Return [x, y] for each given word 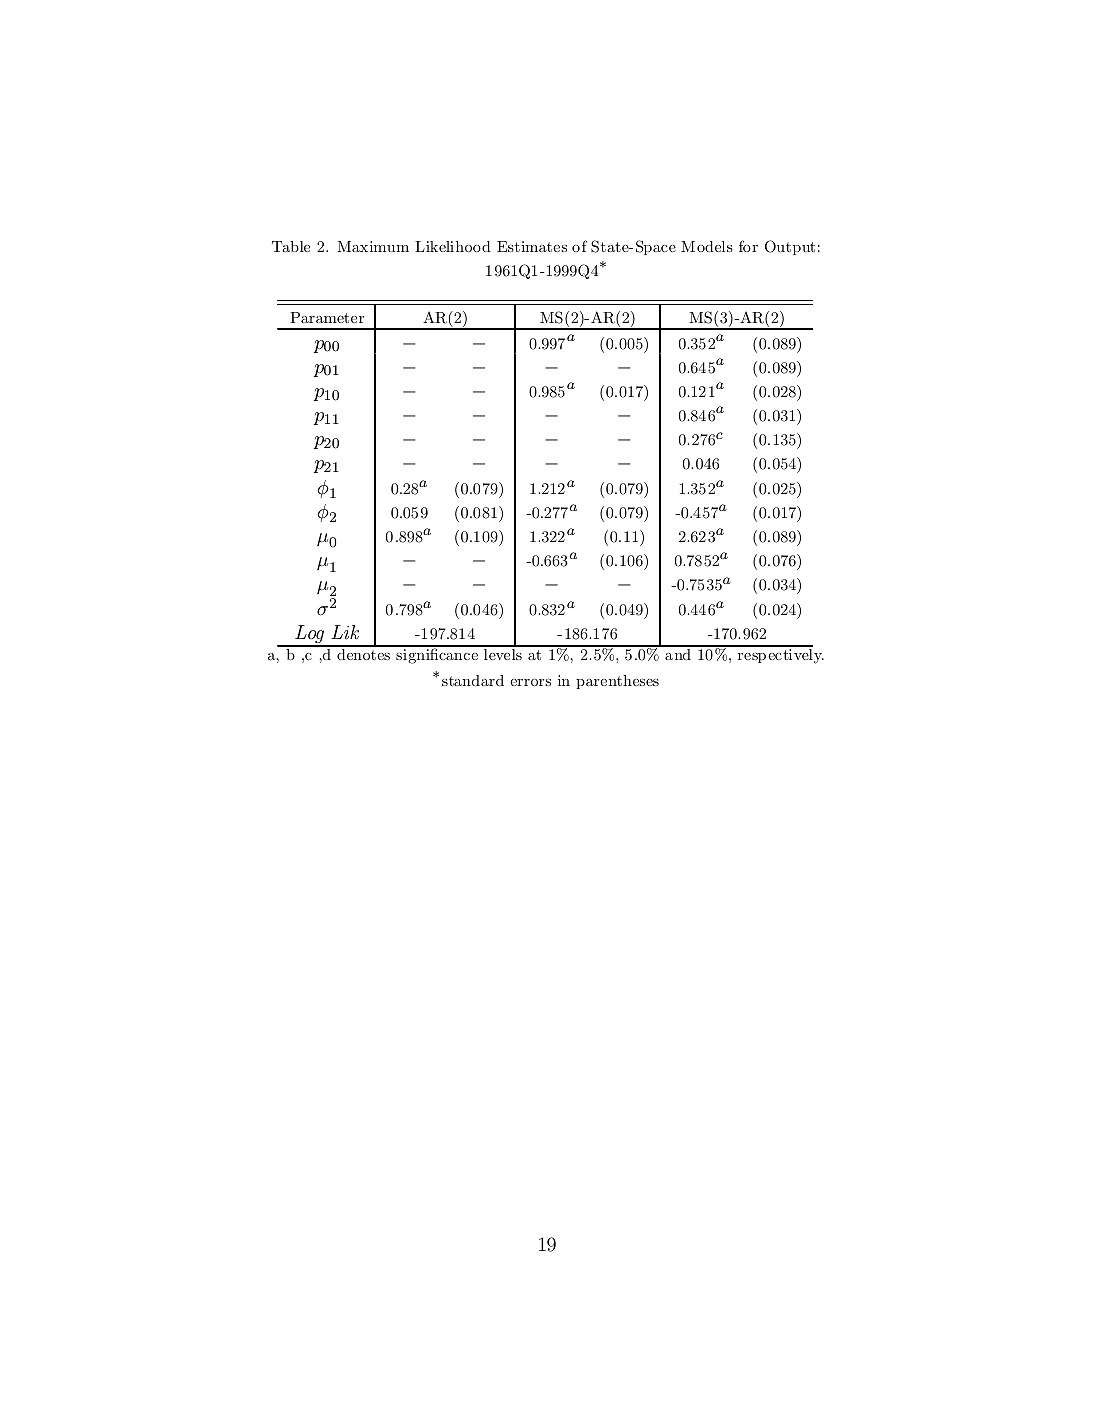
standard [473, 680]
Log [310, 635]
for [748, 246]
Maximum [373, 246]
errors [530, 682]
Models [707, 246]
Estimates [532, 246]
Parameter [327, 317]
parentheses [617, 682]
